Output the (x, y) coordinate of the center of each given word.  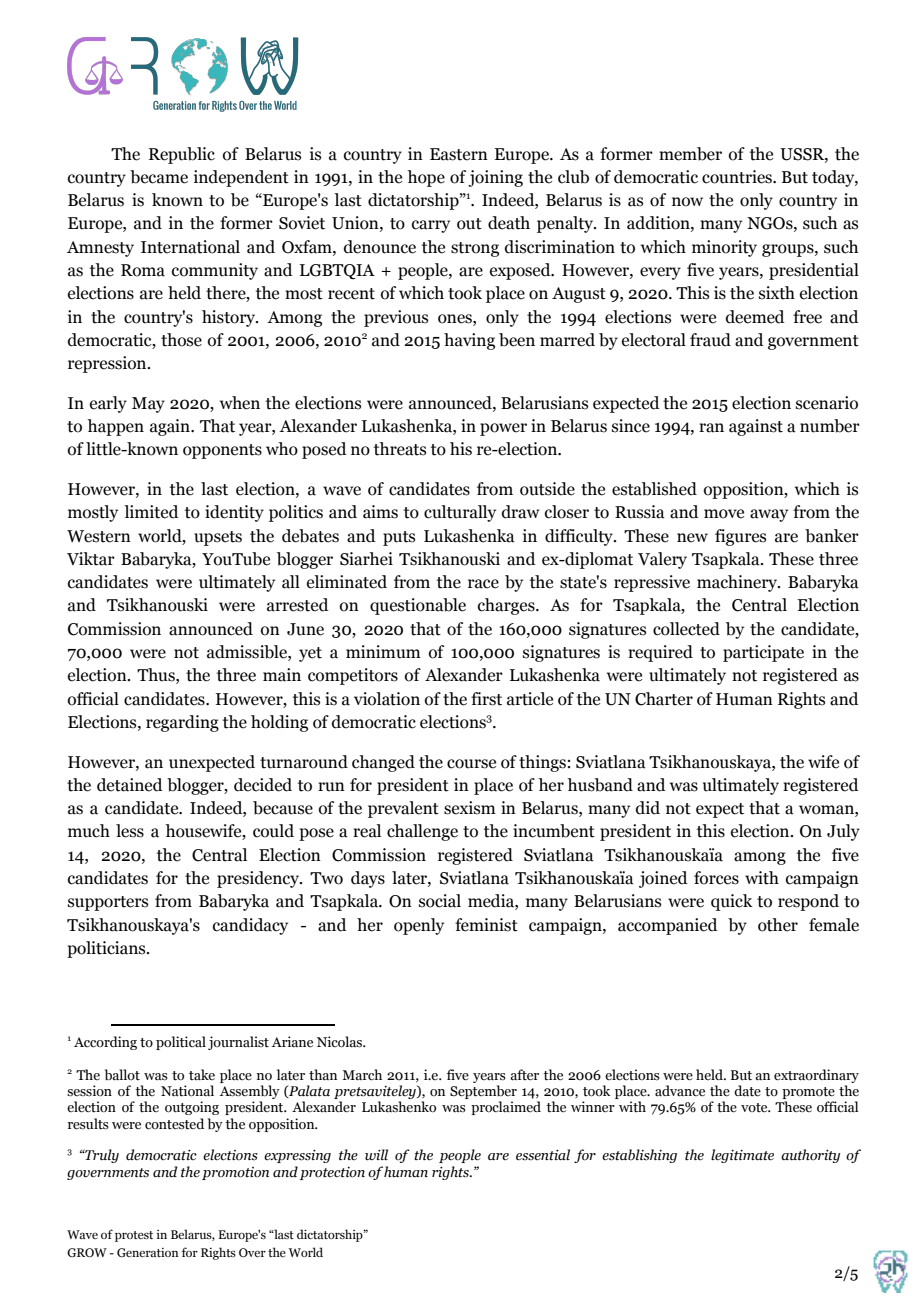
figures (740, 537)
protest (134, 1236)
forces (716, 878)
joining (495, 178)
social (440, 901)
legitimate (742, 1156)
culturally (460, 513)
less (130, 831)
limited (151, 512)
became (159, 177)
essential (543, 1155)
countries (738, 177)
